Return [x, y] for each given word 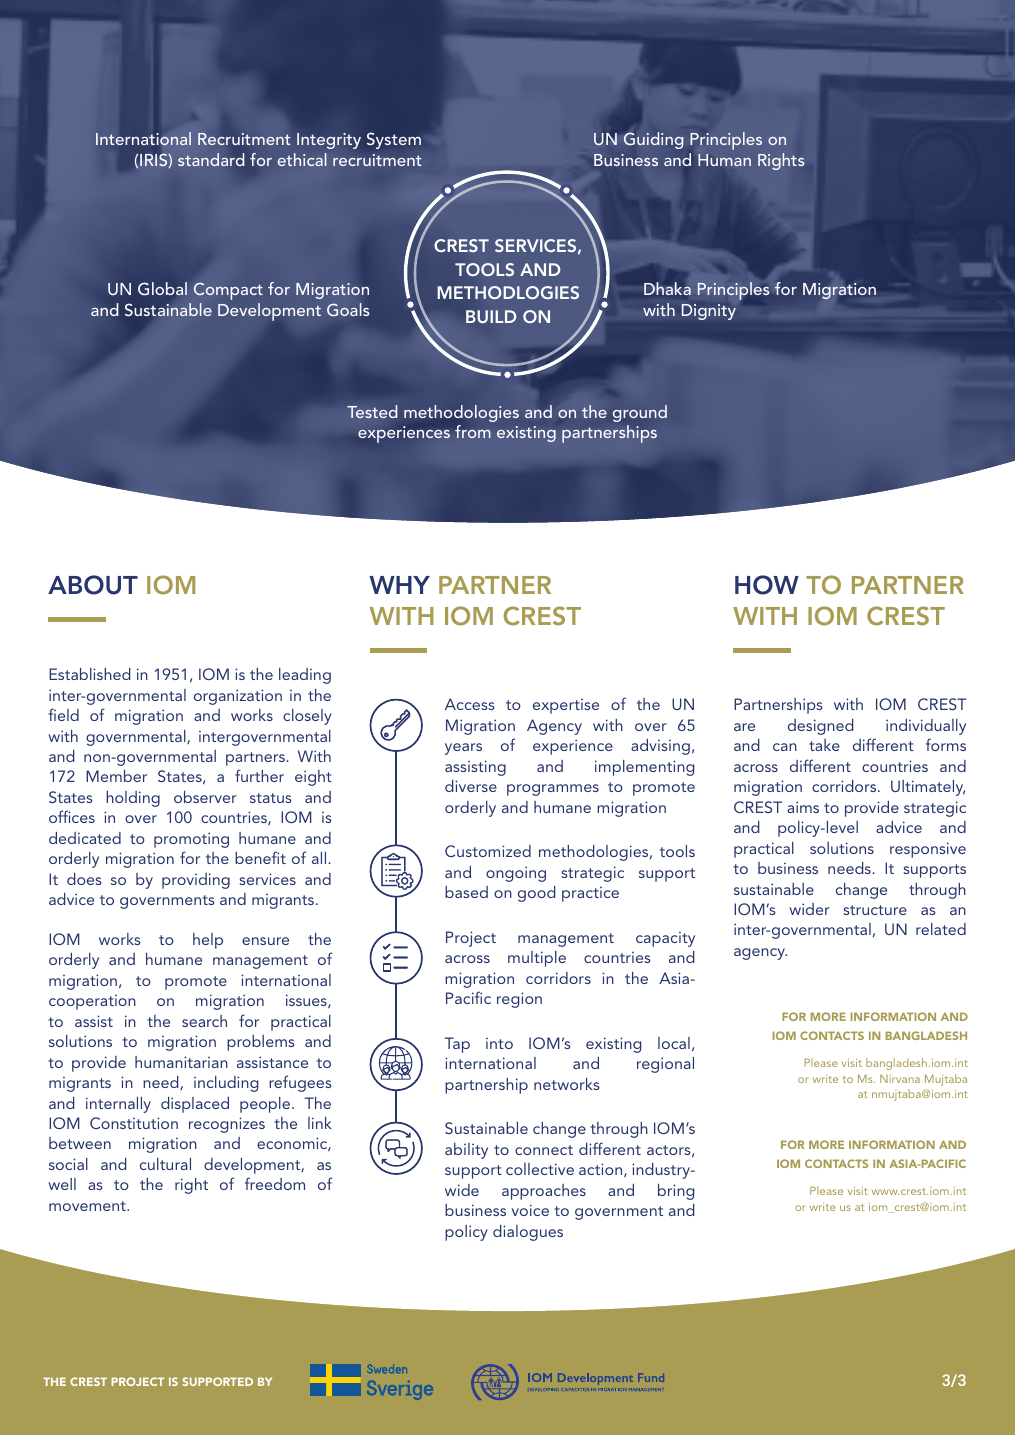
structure [875, 910]
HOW [767, 585]
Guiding [653, 140]
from [473, 431]
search [204, 1021]
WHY [399, 585]
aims [803, 807]
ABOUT [93, 585]
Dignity [708, 312]
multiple [537, 959]
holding [133, 799]
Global [162, 289]
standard [211, 159]
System [394, 141]
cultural [165, 1164]
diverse [471, 786]
